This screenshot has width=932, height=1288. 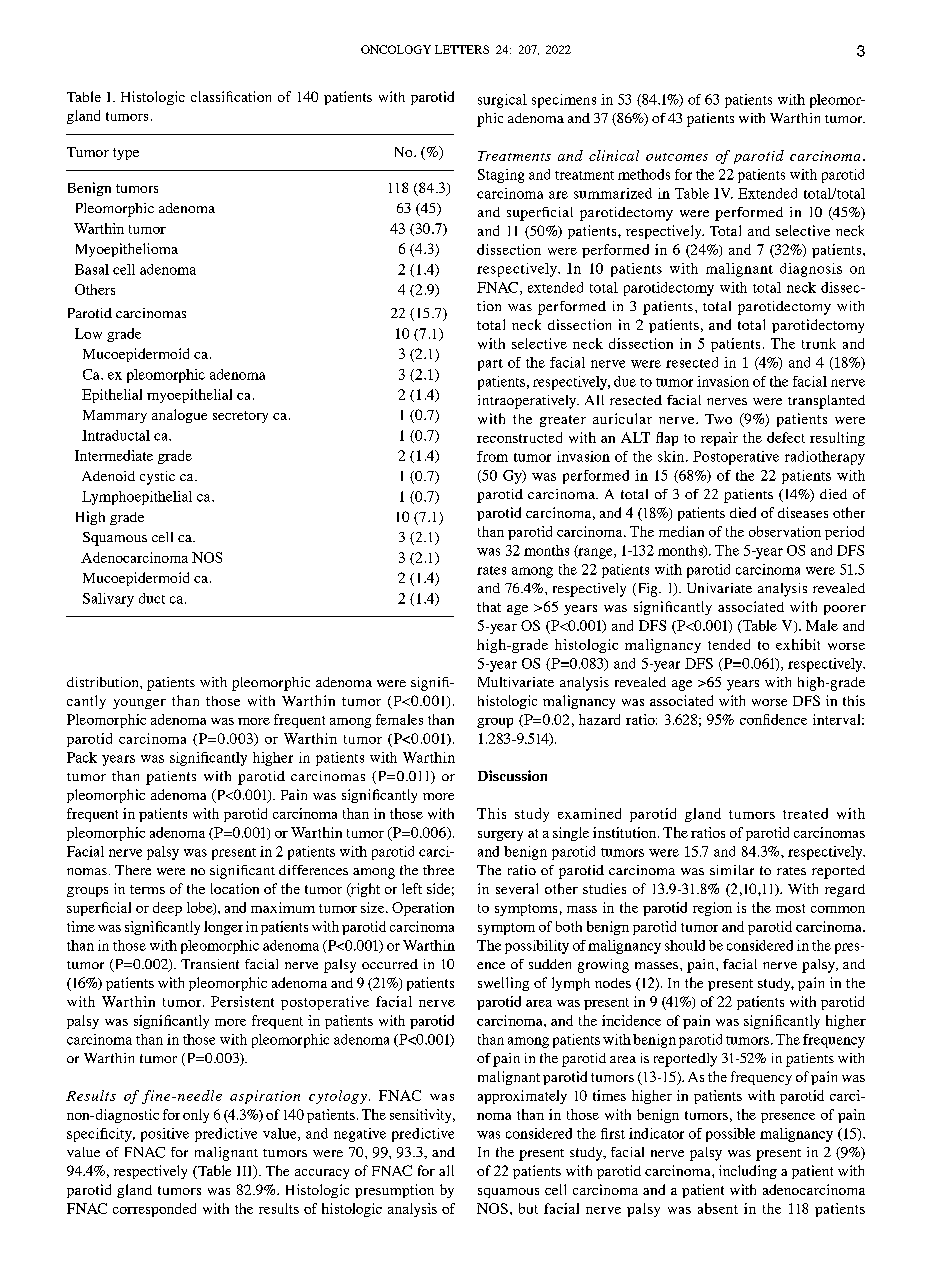 What do you see at coordinates (677, 157) in the screenshot?
I see `outcomes` at bounding box center [677, 157].
